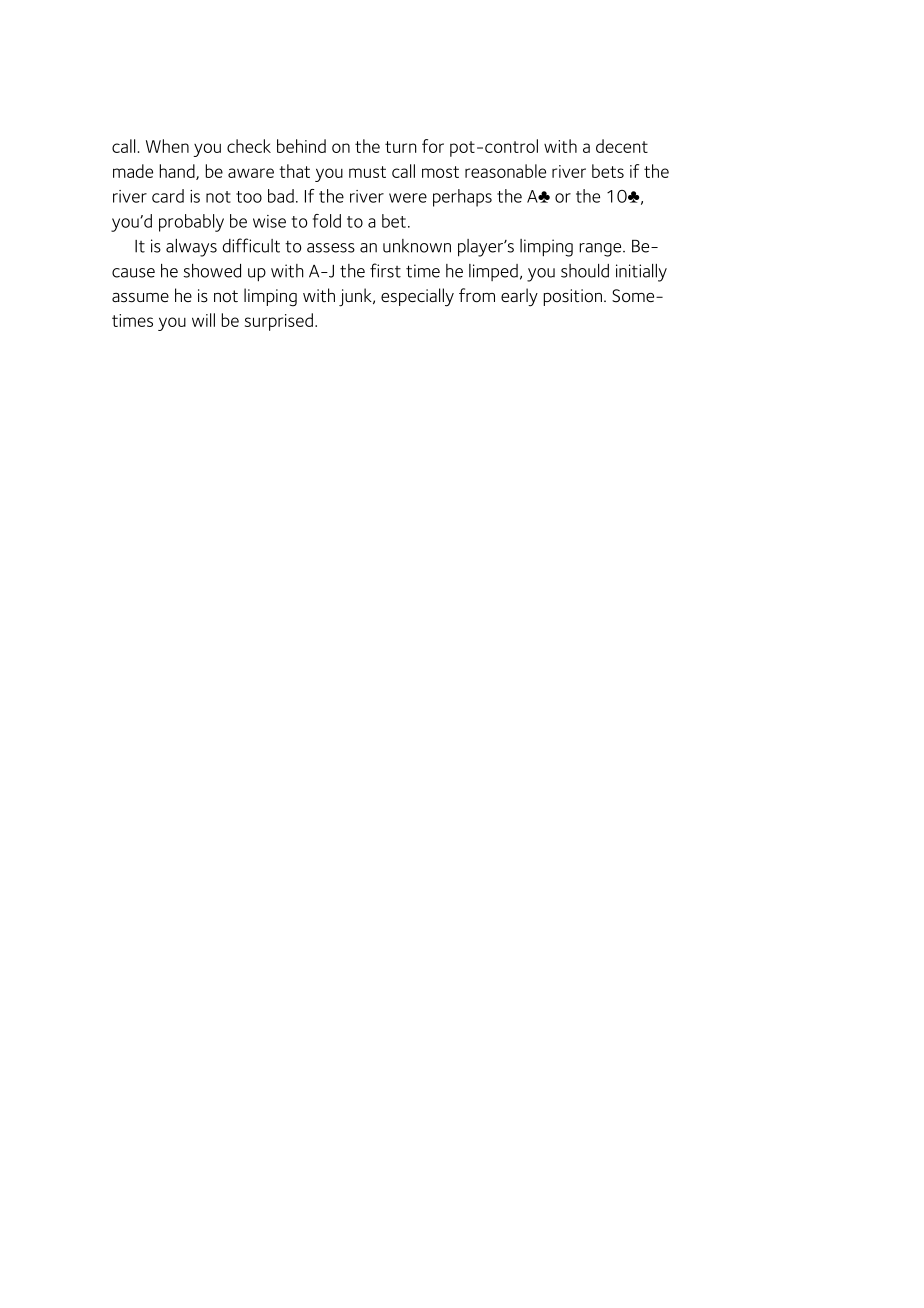 This screenshot has height=1308, width=924. I want to click on were, so click(408, 198).
